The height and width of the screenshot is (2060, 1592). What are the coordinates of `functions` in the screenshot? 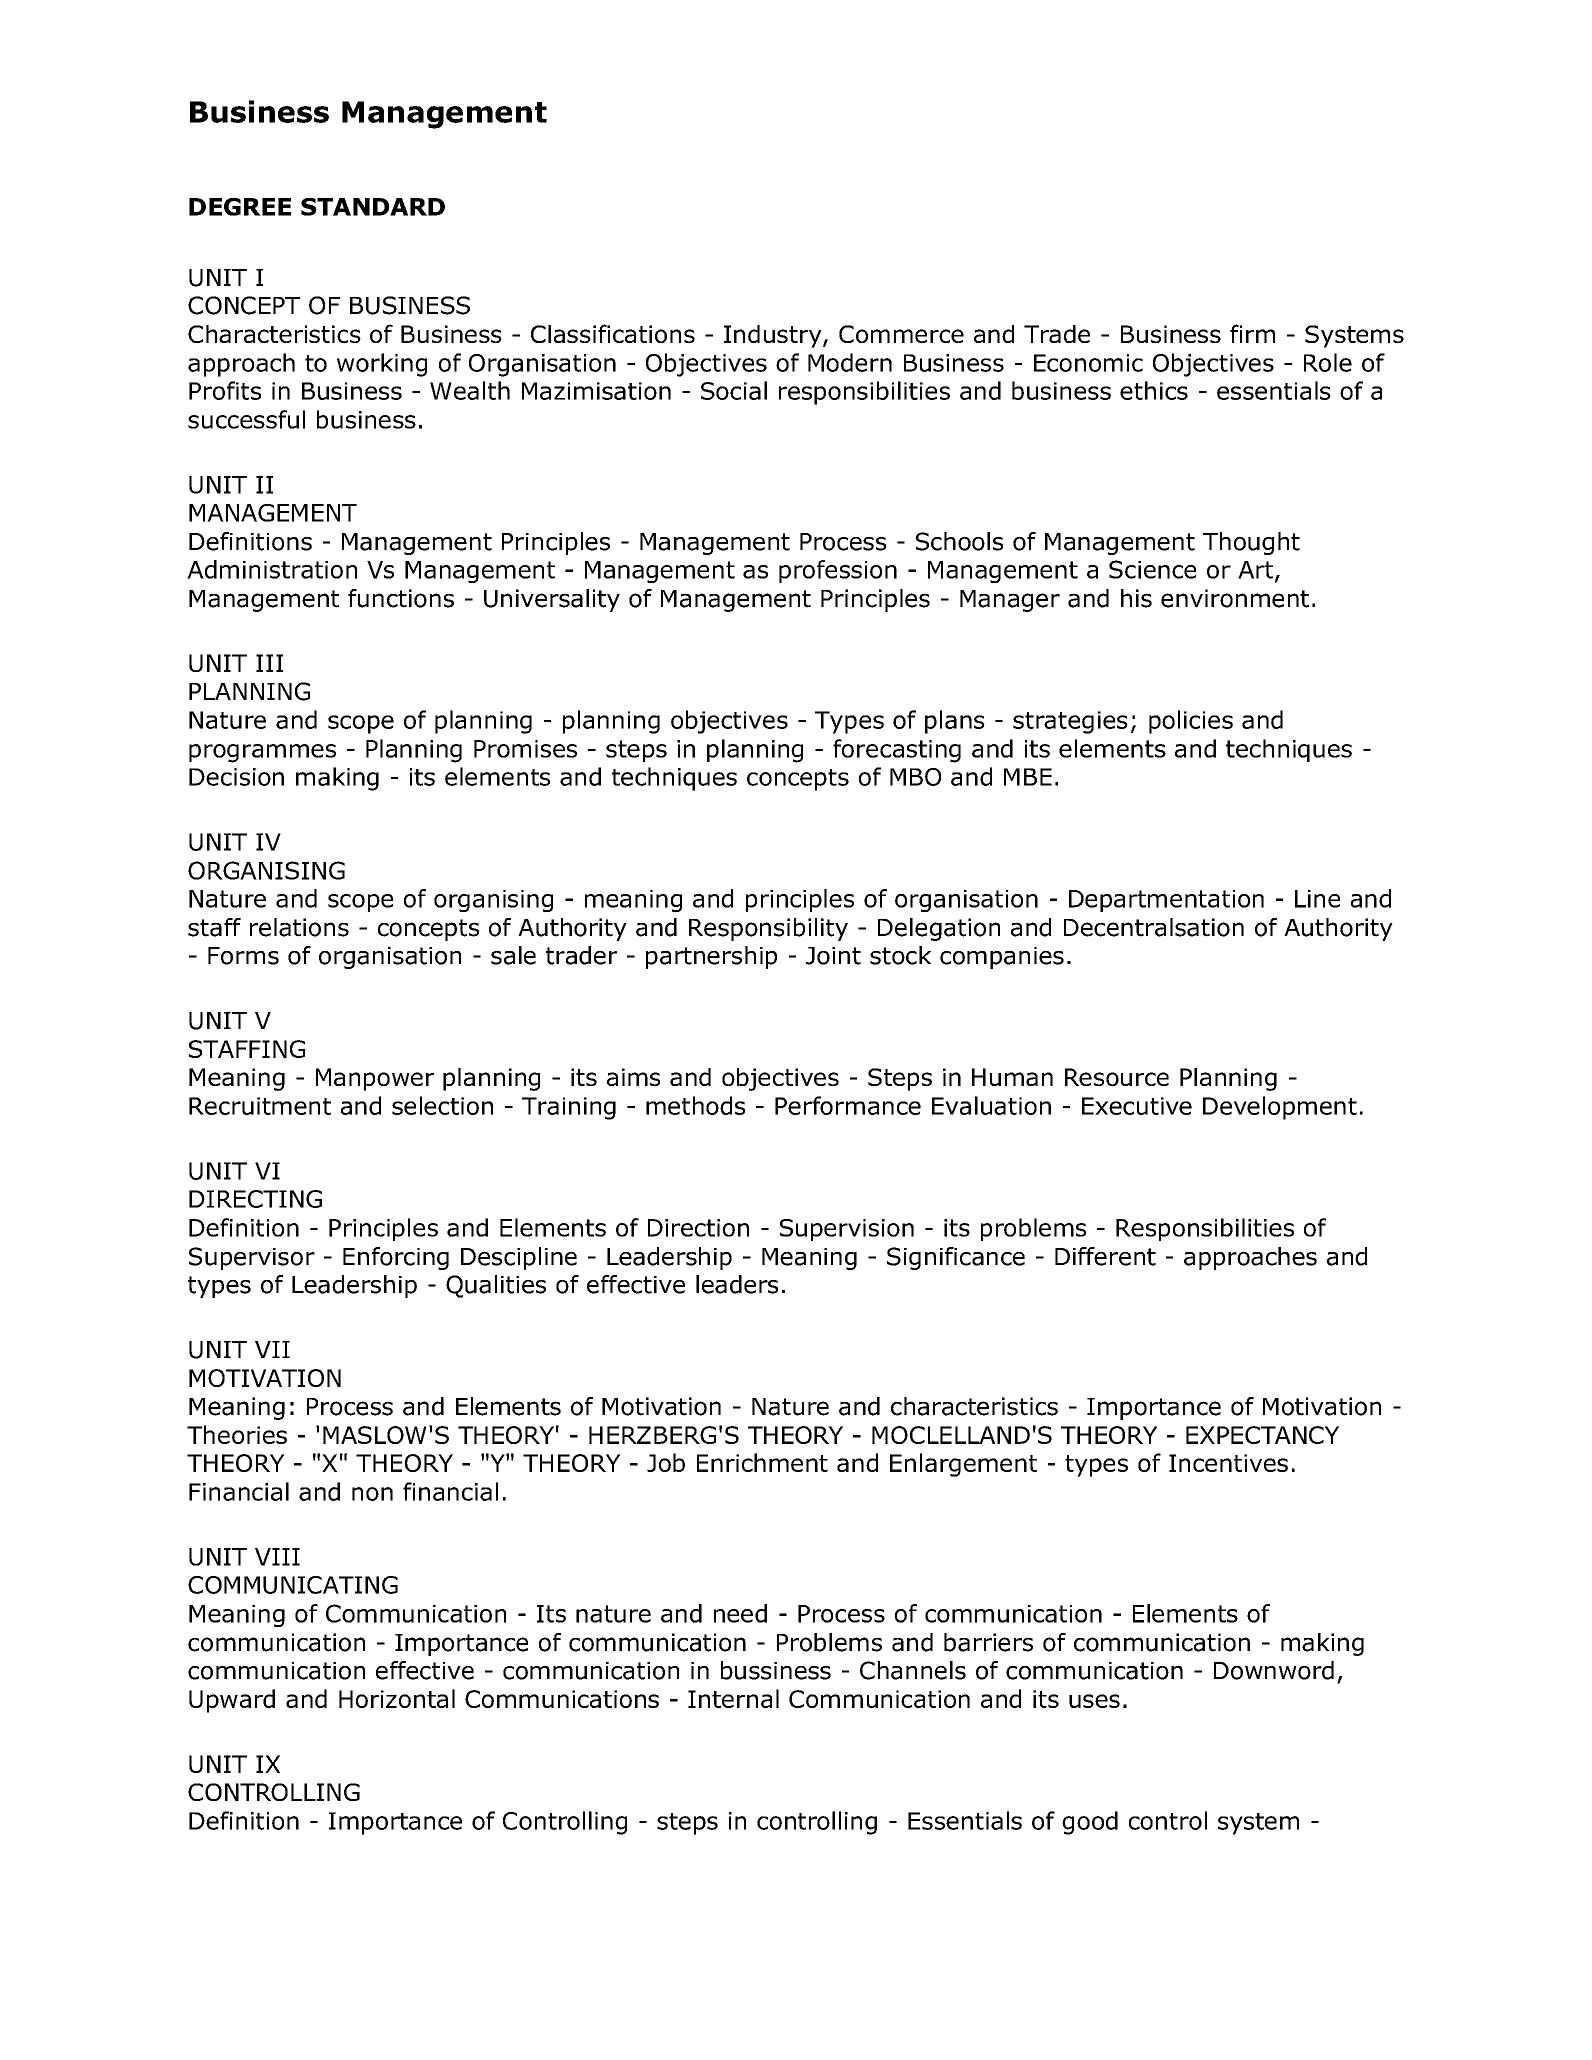 It's located at (401, 598).
